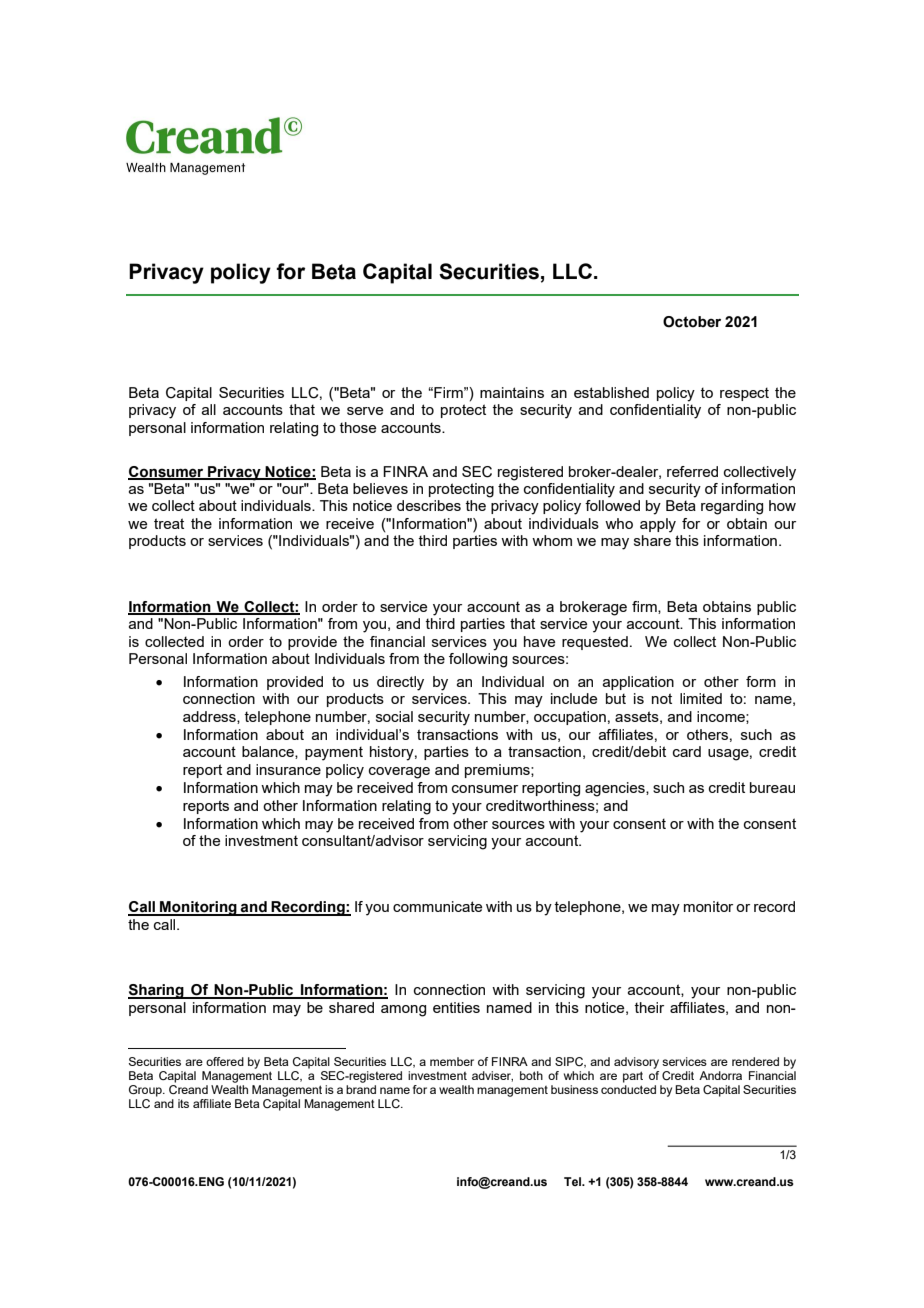 Image resolution: width=924 pixels, height=1308 pixels. I want to click on maintains, so click(512, 392).
